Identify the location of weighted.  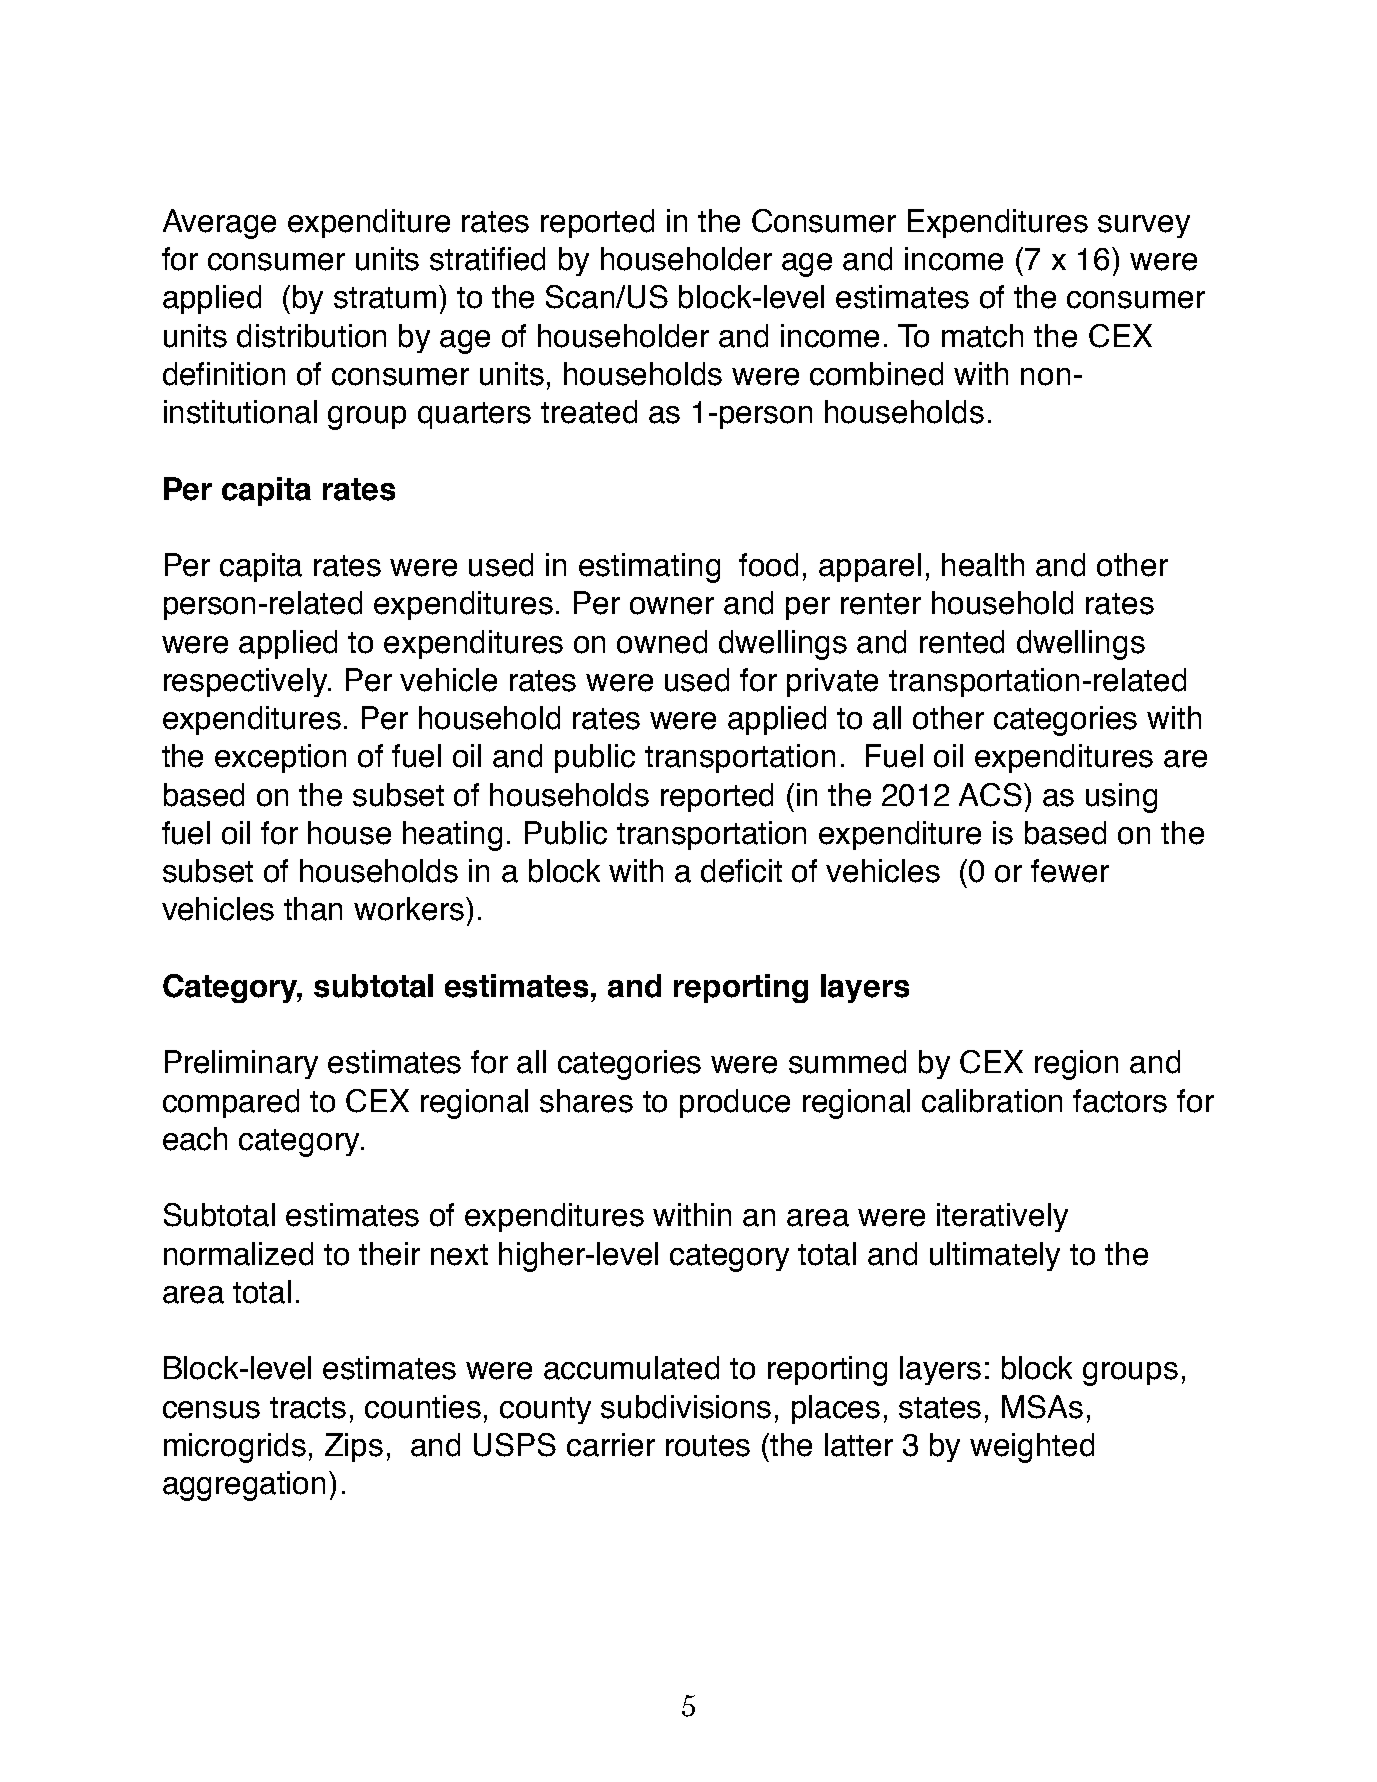
(1032, 1448).
